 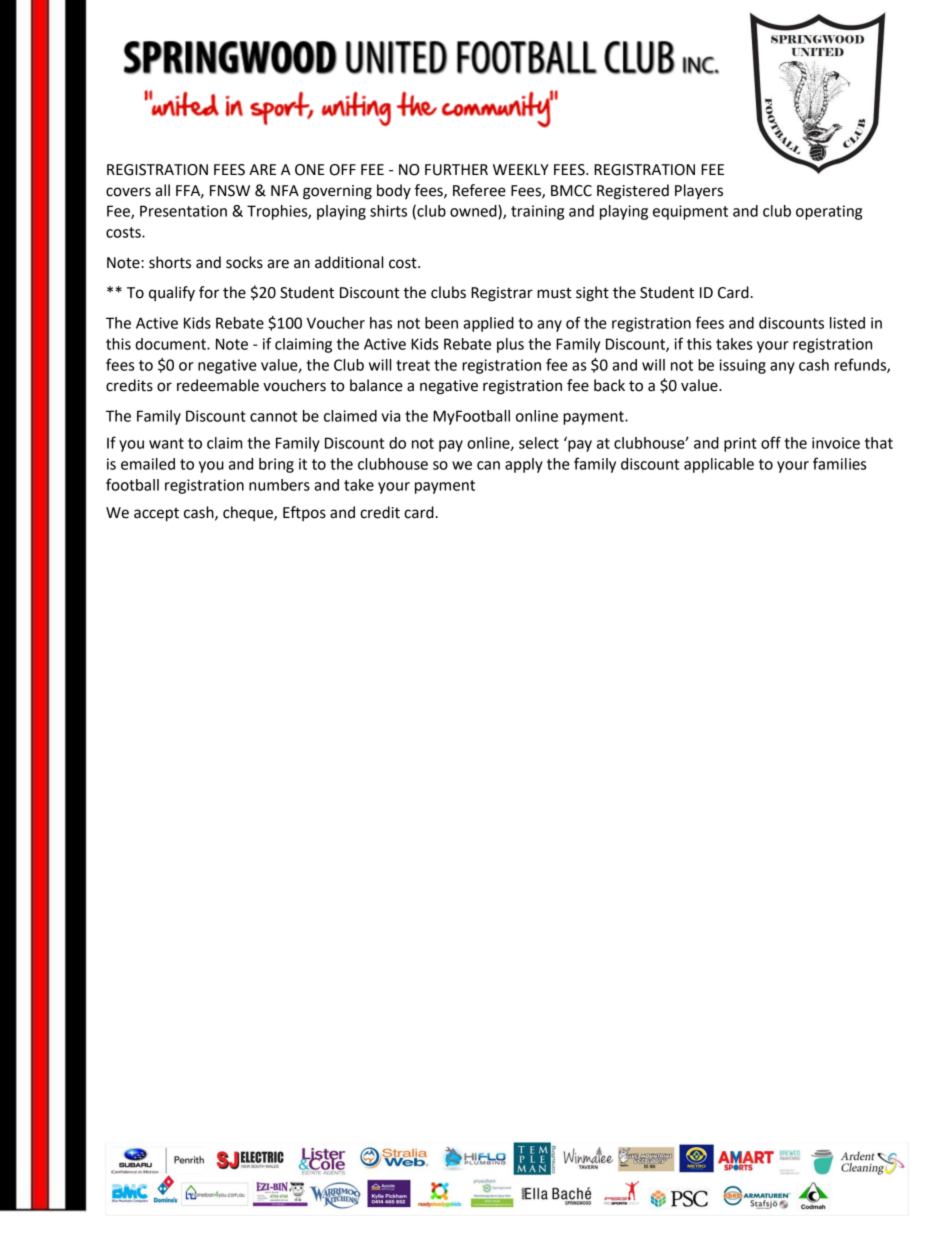 What do you see at coordinates (524, 465) in the page?
I see `apply` at bounding box center [524, 465].
